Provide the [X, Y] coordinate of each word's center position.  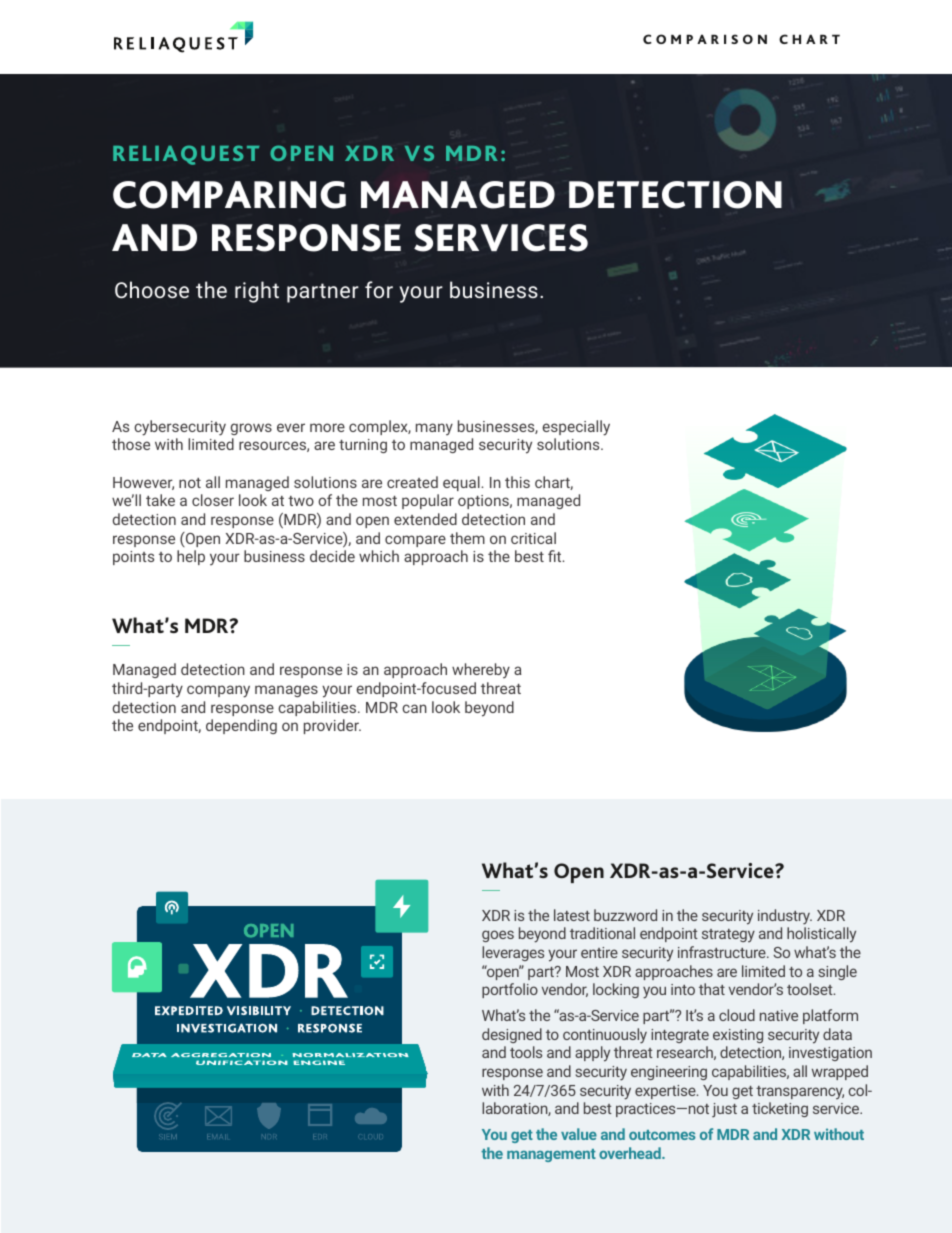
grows [251, 429]
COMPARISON [705, 39]
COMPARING [229, 195]
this [517, 482]
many [434, 429]
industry [785, 917]
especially [576, 428]
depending [241, 726]
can [414, 708]
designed [512, 1035]
